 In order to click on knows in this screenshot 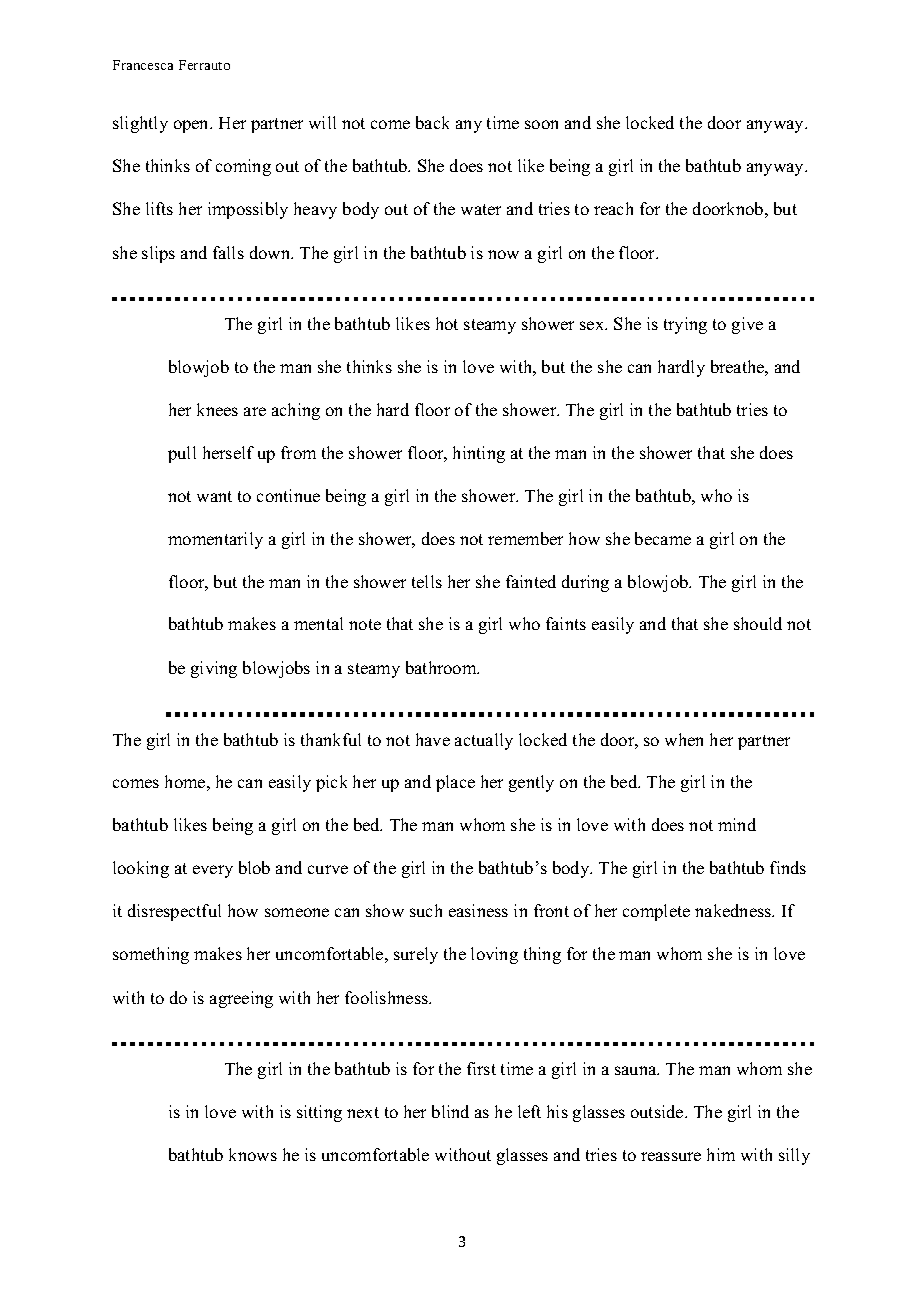, I will do `click(253, 1154)`.
